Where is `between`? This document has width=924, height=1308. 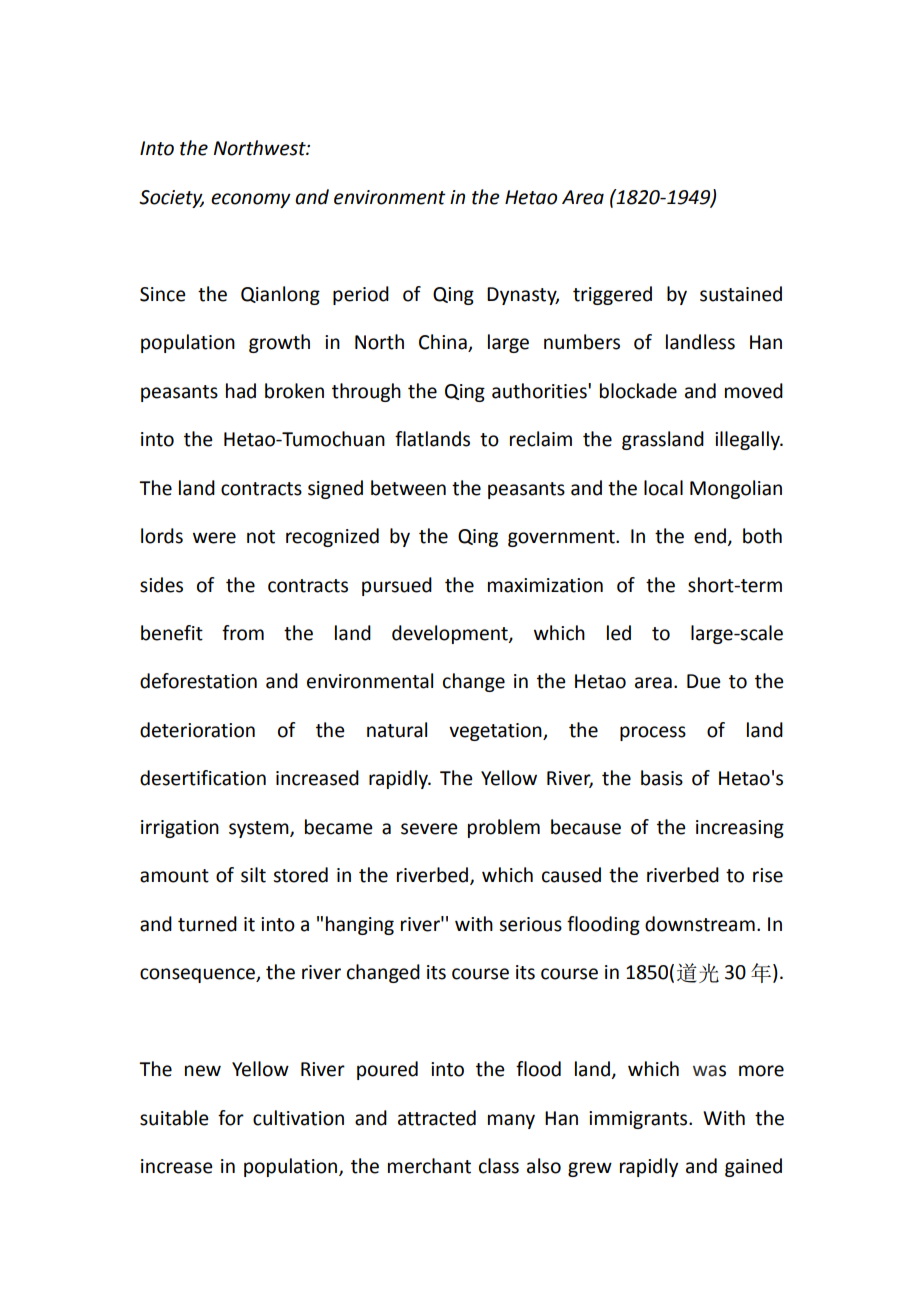
between is located at coordinates (408, 488).
